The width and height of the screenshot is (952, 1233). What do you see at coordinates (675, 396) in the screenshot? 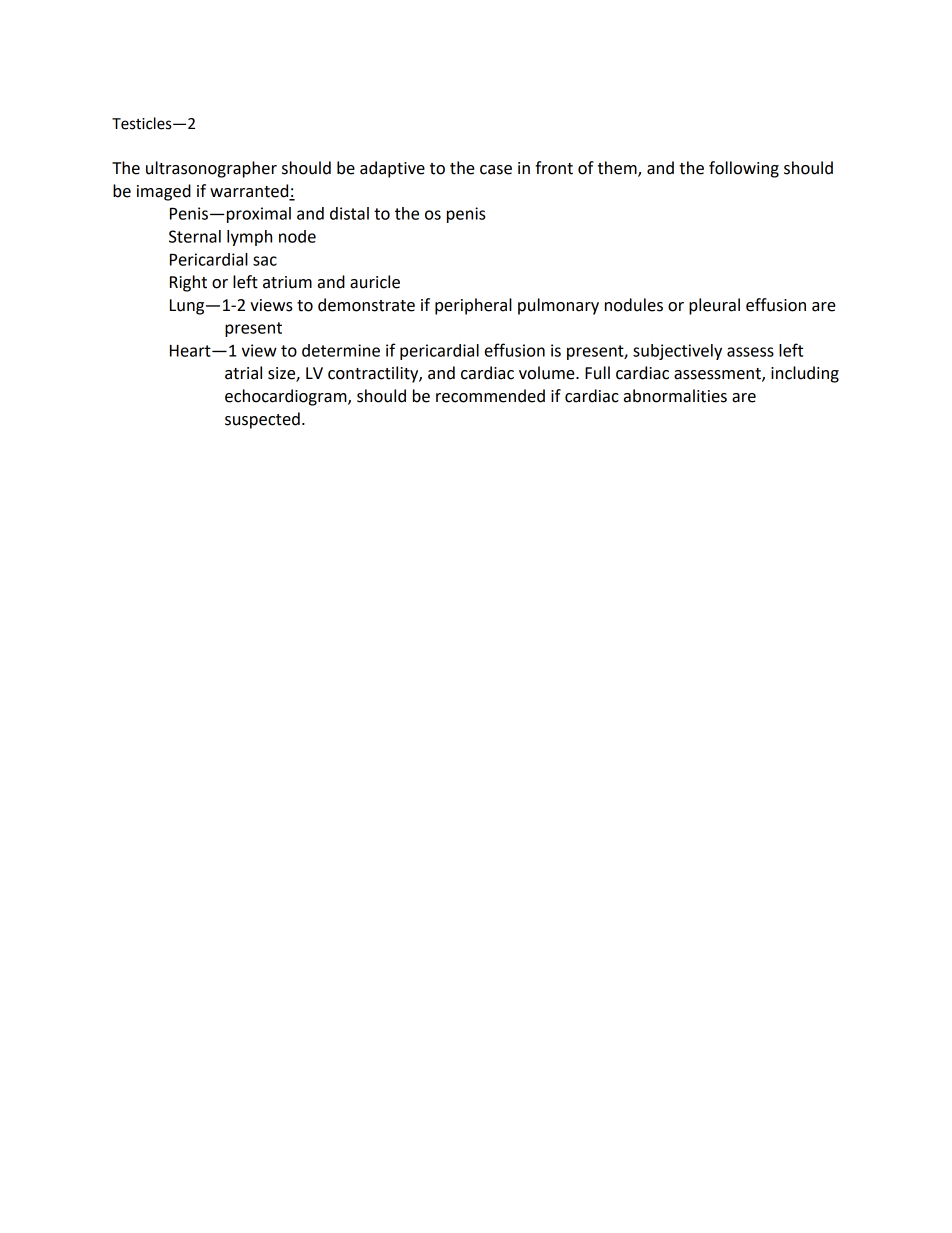
I see `abnormalities` at bounding box center [675, 396].
